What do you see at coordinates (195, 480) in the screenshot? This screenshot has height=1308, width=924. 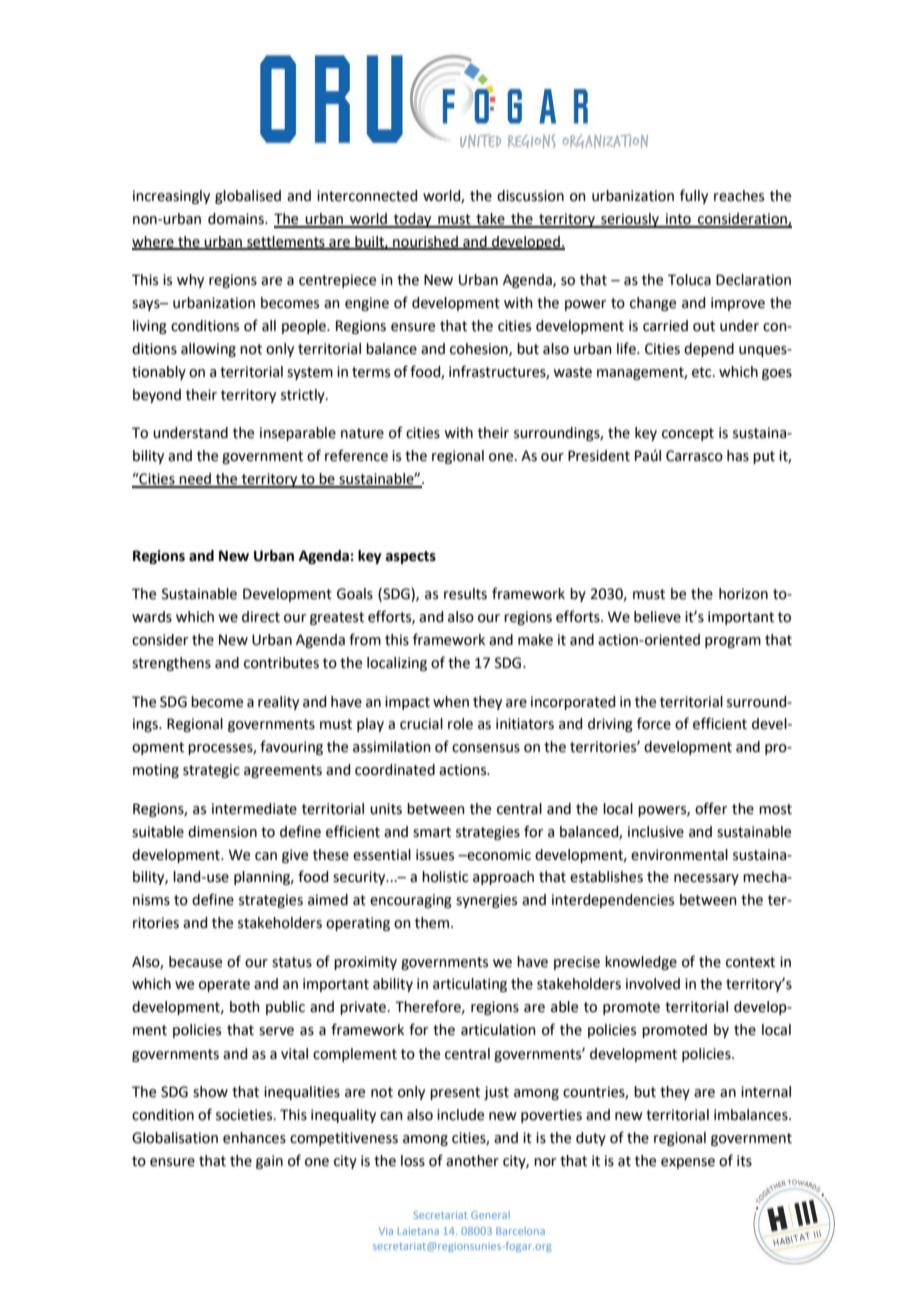 I see `need` at bounding box center [195, 480].
